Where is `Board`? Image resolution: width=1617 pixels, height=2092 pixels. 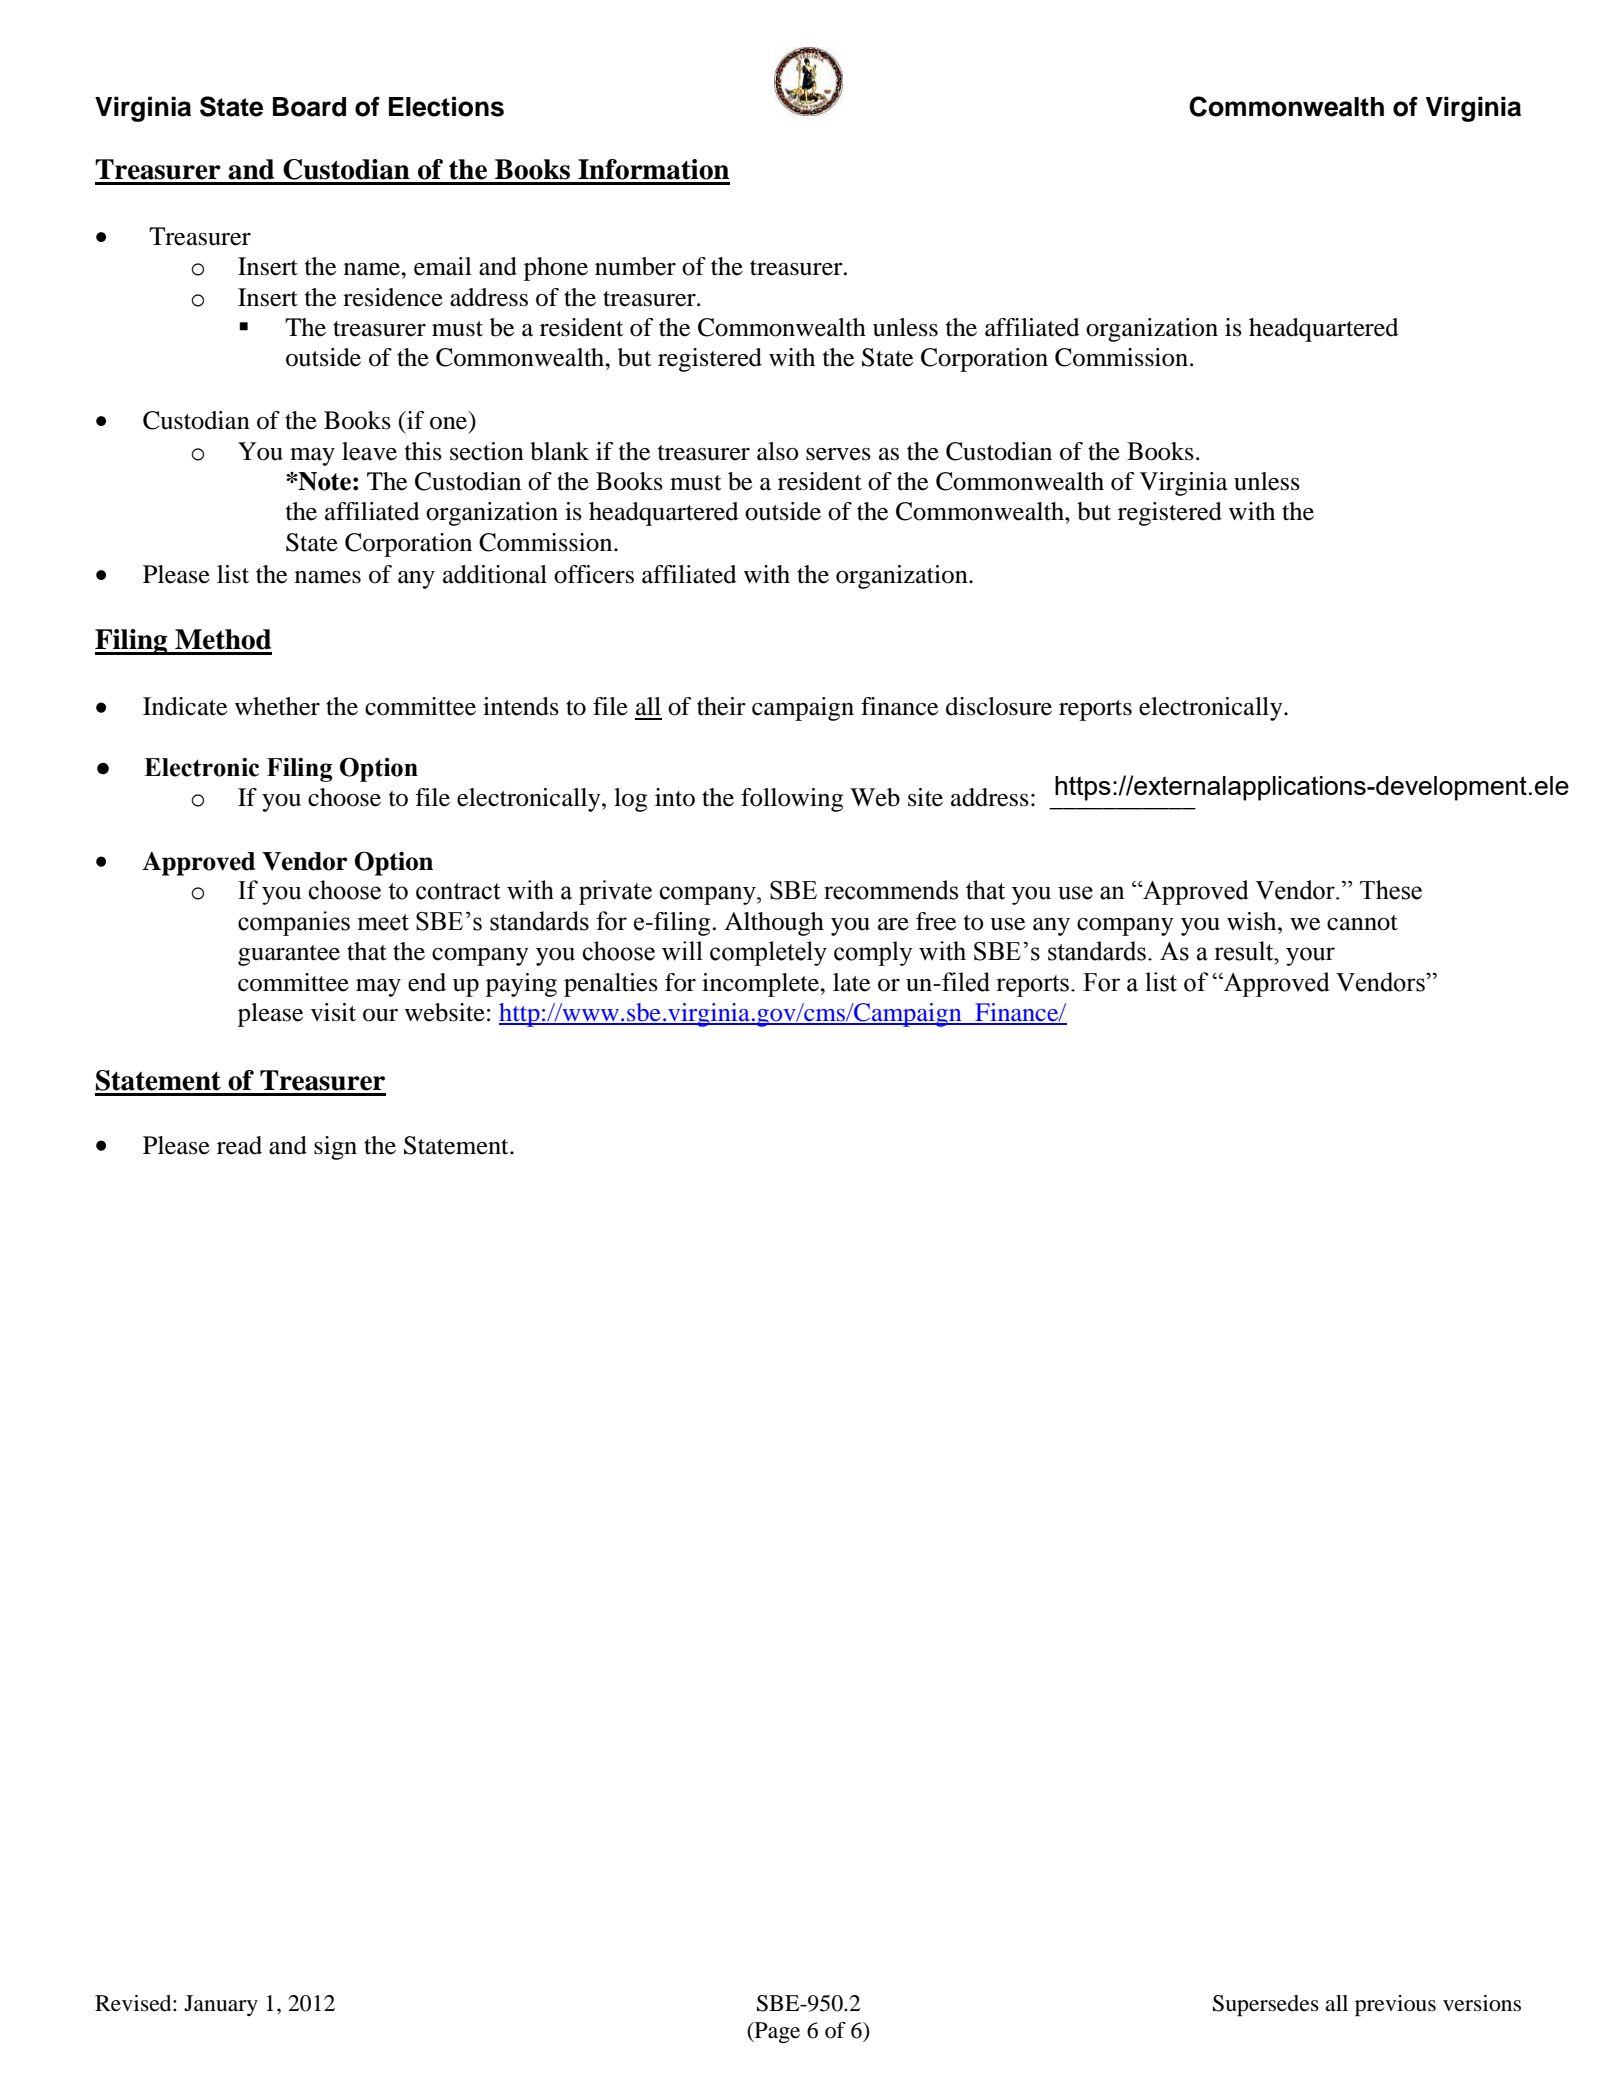 Board is located at coordinates (309, 107).
